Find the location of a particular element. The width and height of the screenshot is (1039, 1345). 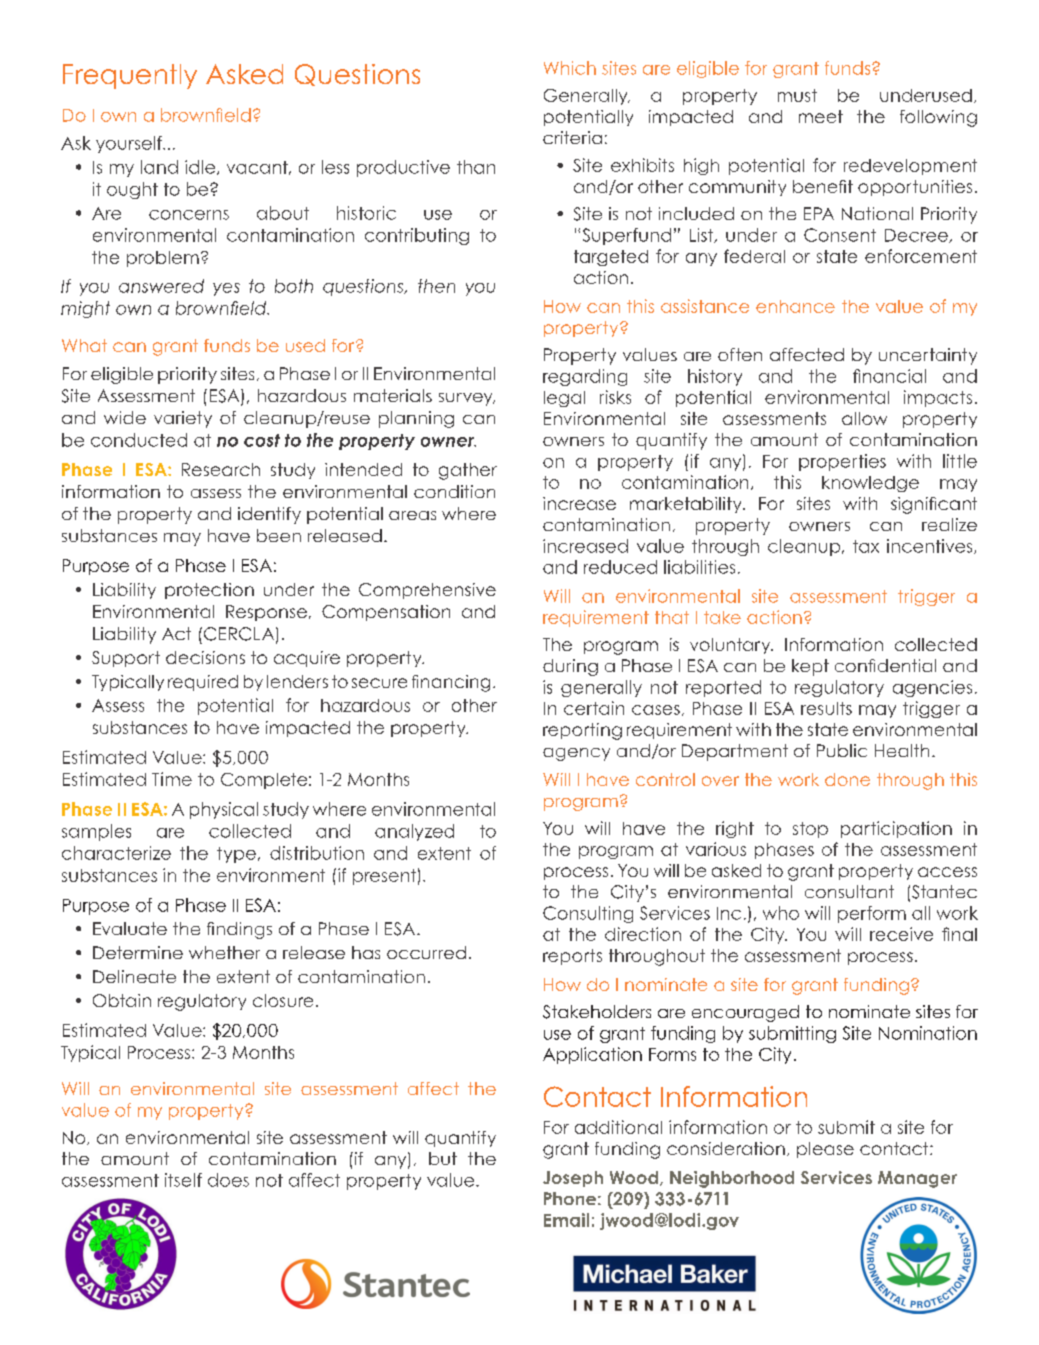

Which is located at coordinates (570, 68).
